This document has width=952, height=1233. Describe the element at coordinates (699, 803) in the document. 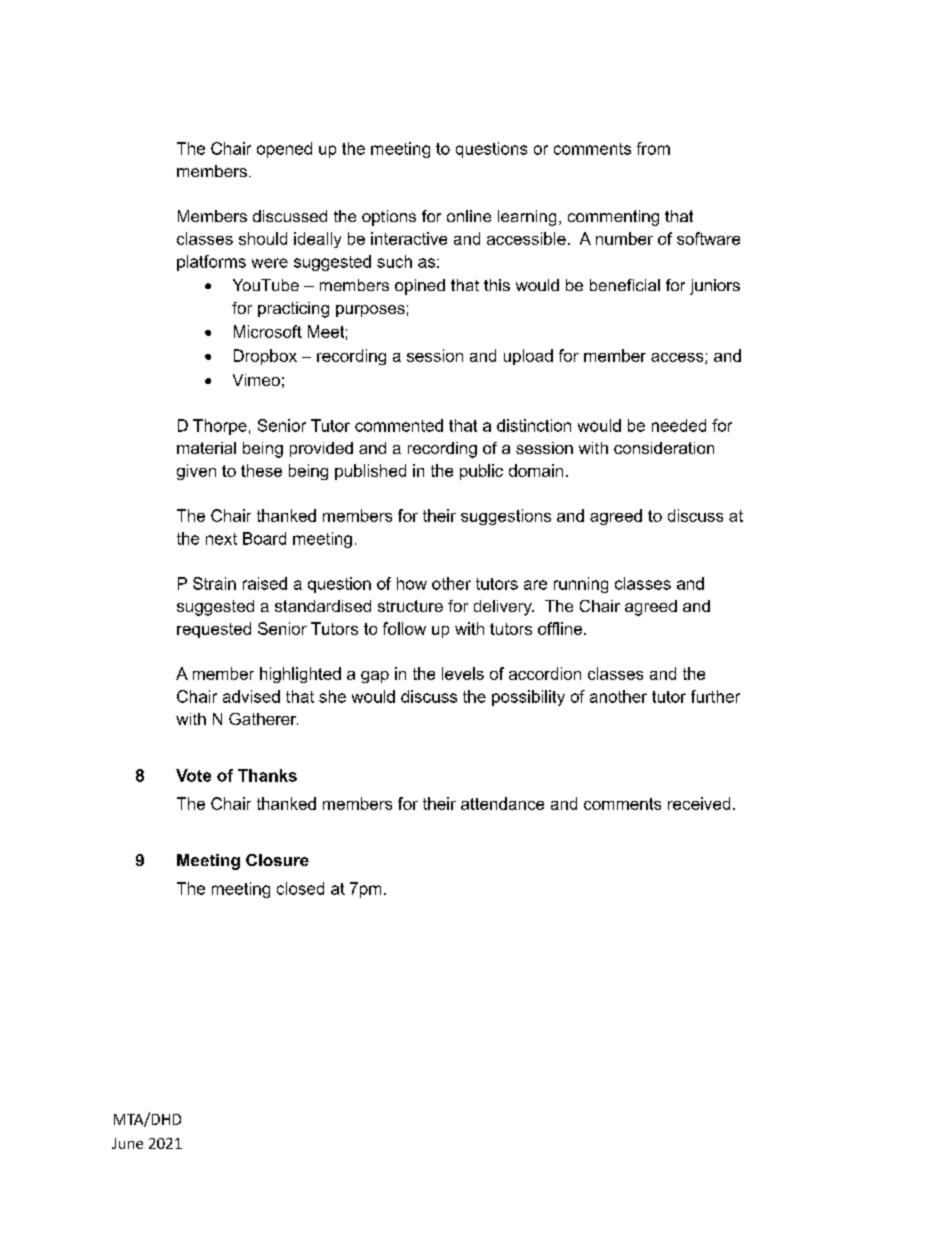

I see `received` at that location.
